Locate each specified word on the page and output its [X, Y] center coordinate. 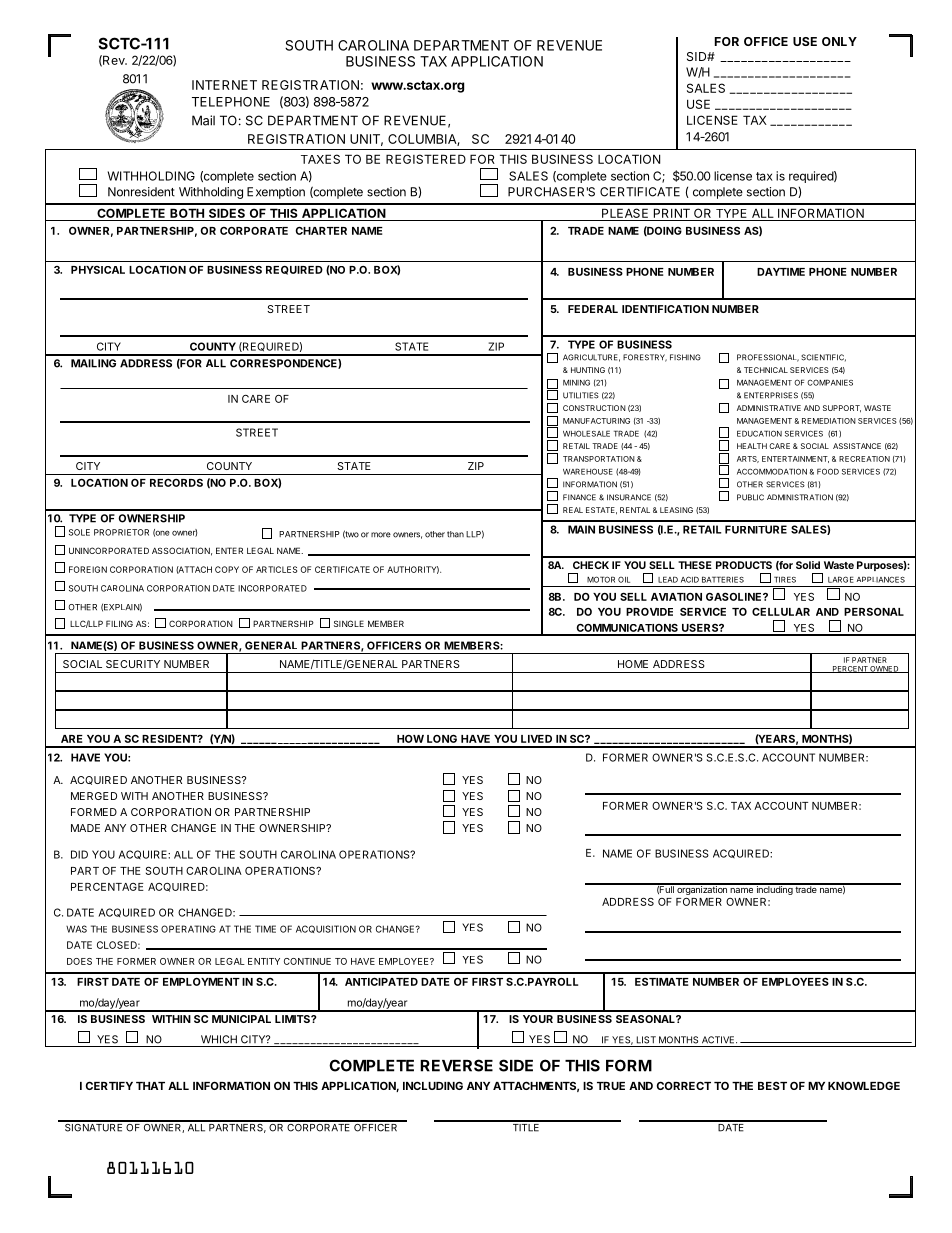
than [455, 534]
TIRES [785, 579]
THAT [150, 1086]
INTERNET [224, 85]
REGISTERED [426, 159]
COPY [227, 569]
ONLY [839, 41]
